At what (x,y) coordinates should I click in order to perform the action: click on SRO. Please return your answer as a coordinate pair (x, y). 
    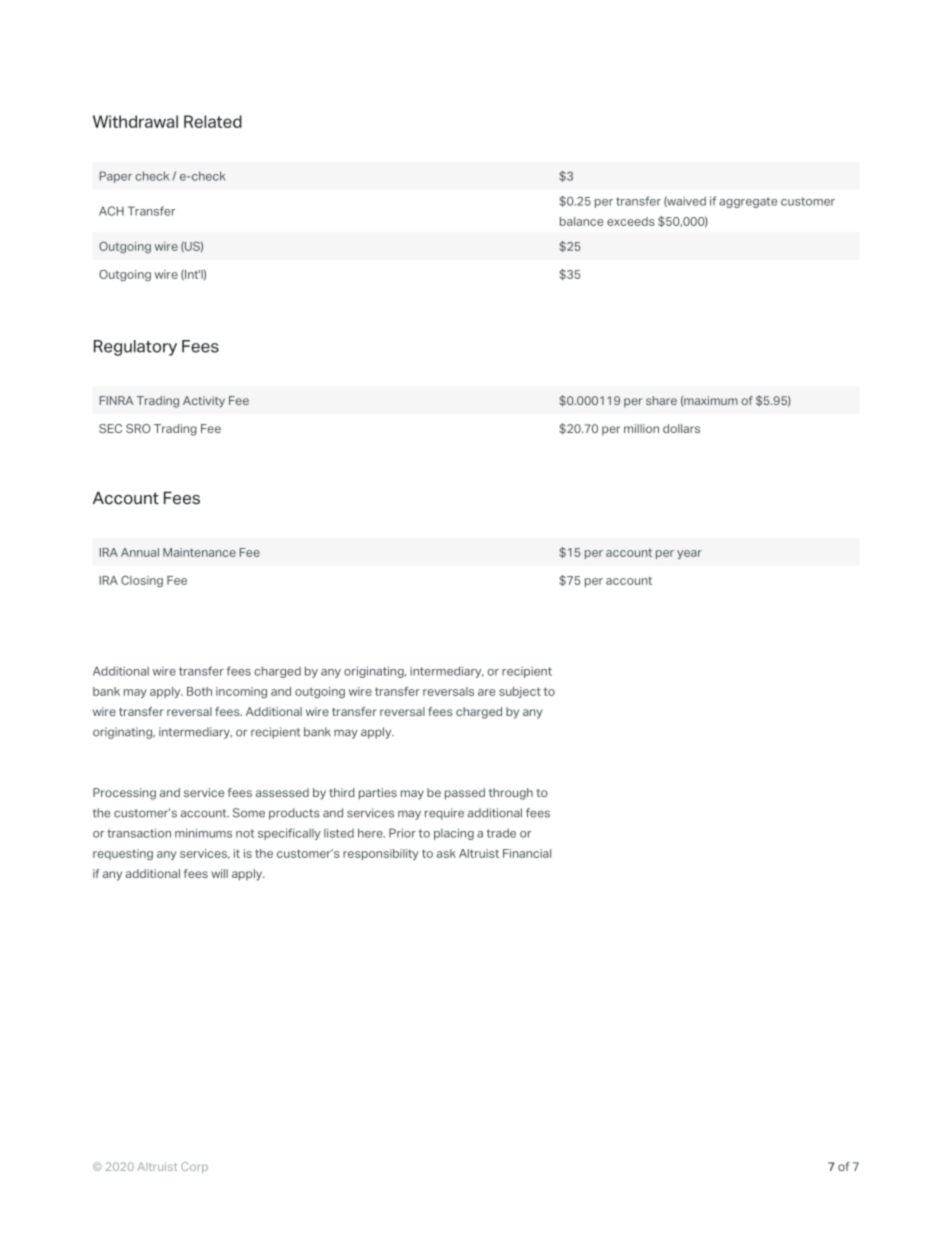
    Looking at the image, I should click on (138, 428).
